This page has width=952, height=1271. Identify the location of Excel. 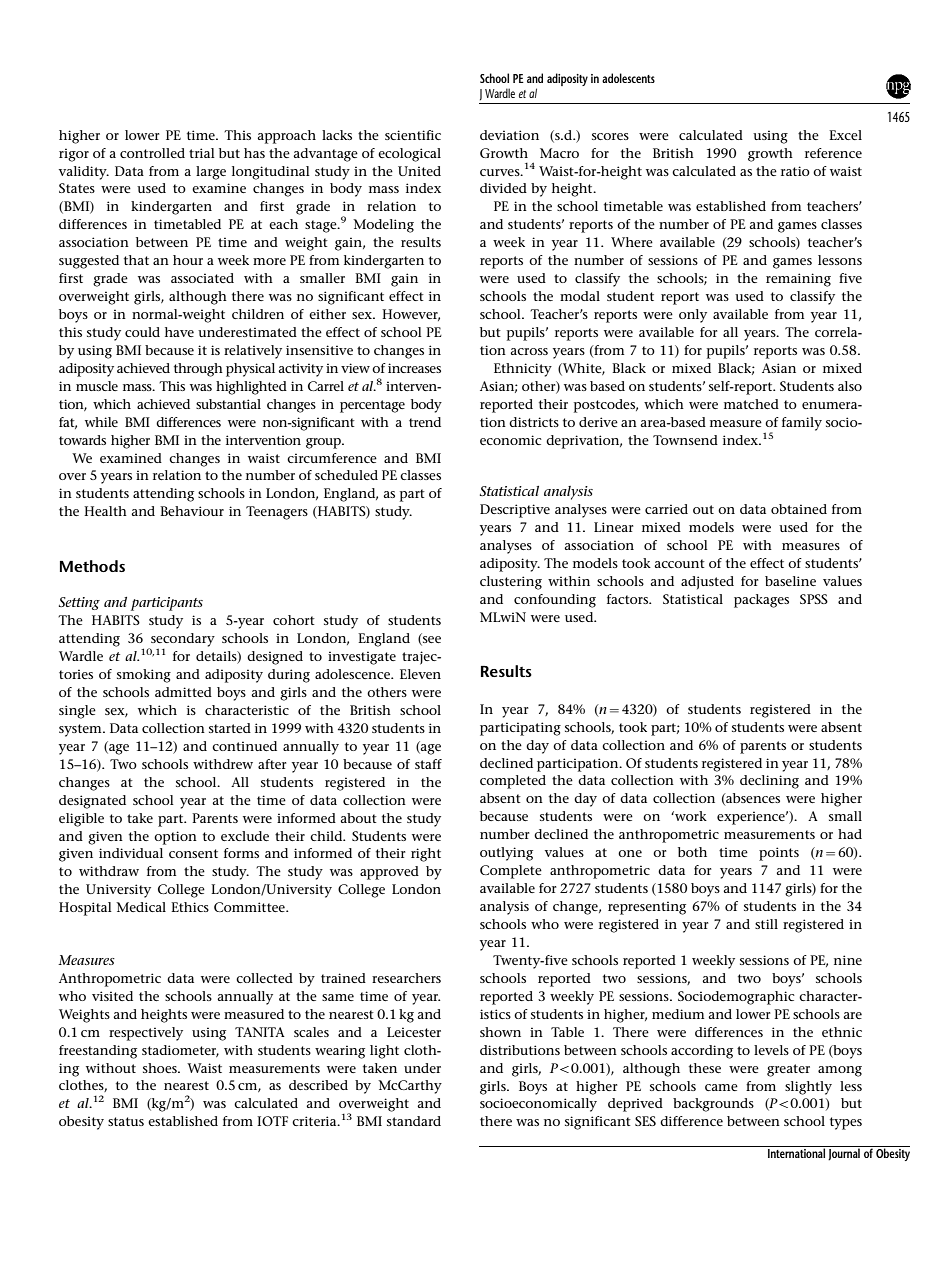
(845, 135).
